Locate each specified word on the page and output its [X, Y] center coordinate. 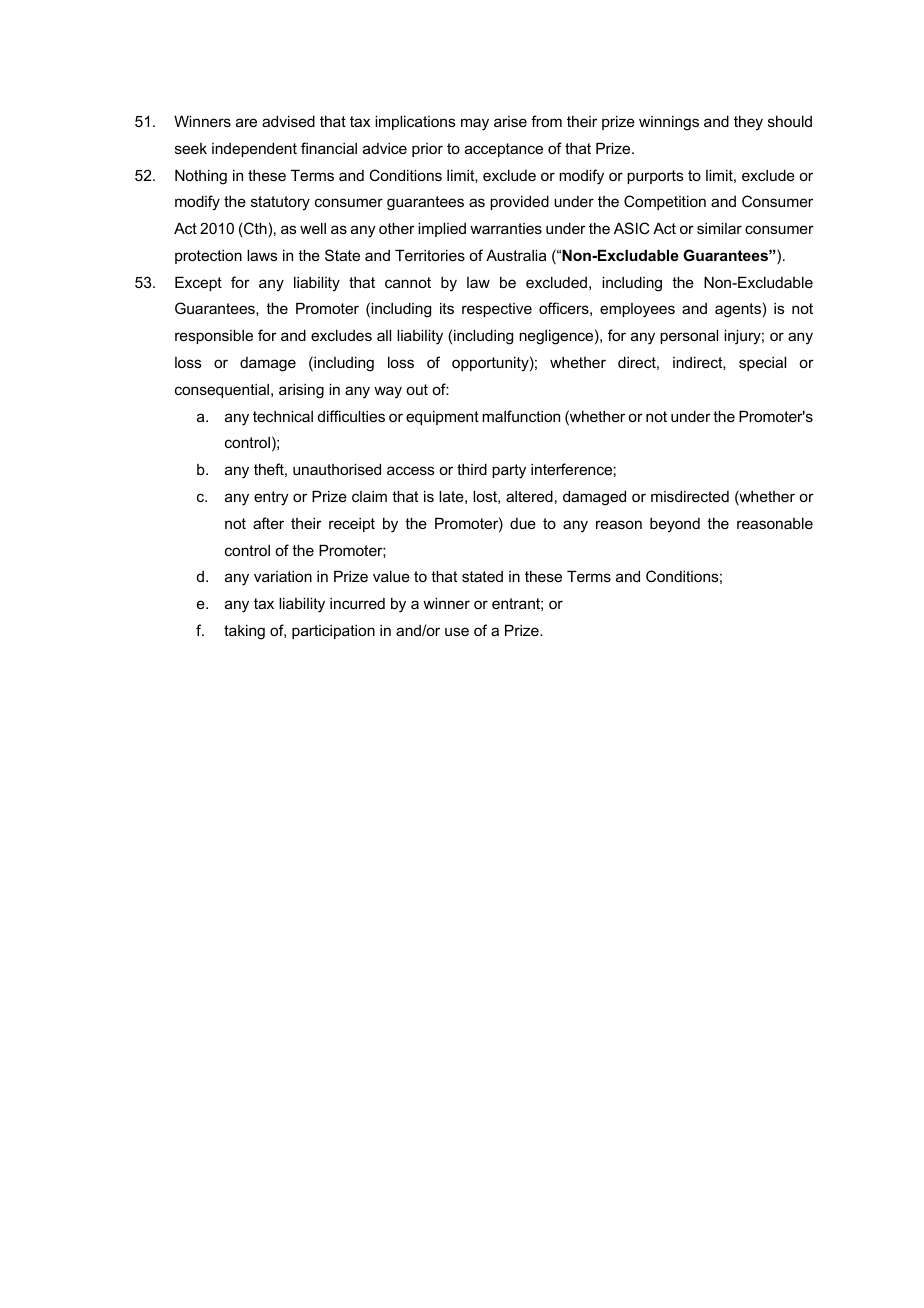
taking [244, 632]
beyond [675, 525]
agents [738, 310]
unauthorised [337, 469]
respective [497, 310]
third [472, 469]
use [457, 631]
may [475, 124]
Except [198, 283]
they [748, 123]
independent [254, 149]
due [523, 523]
